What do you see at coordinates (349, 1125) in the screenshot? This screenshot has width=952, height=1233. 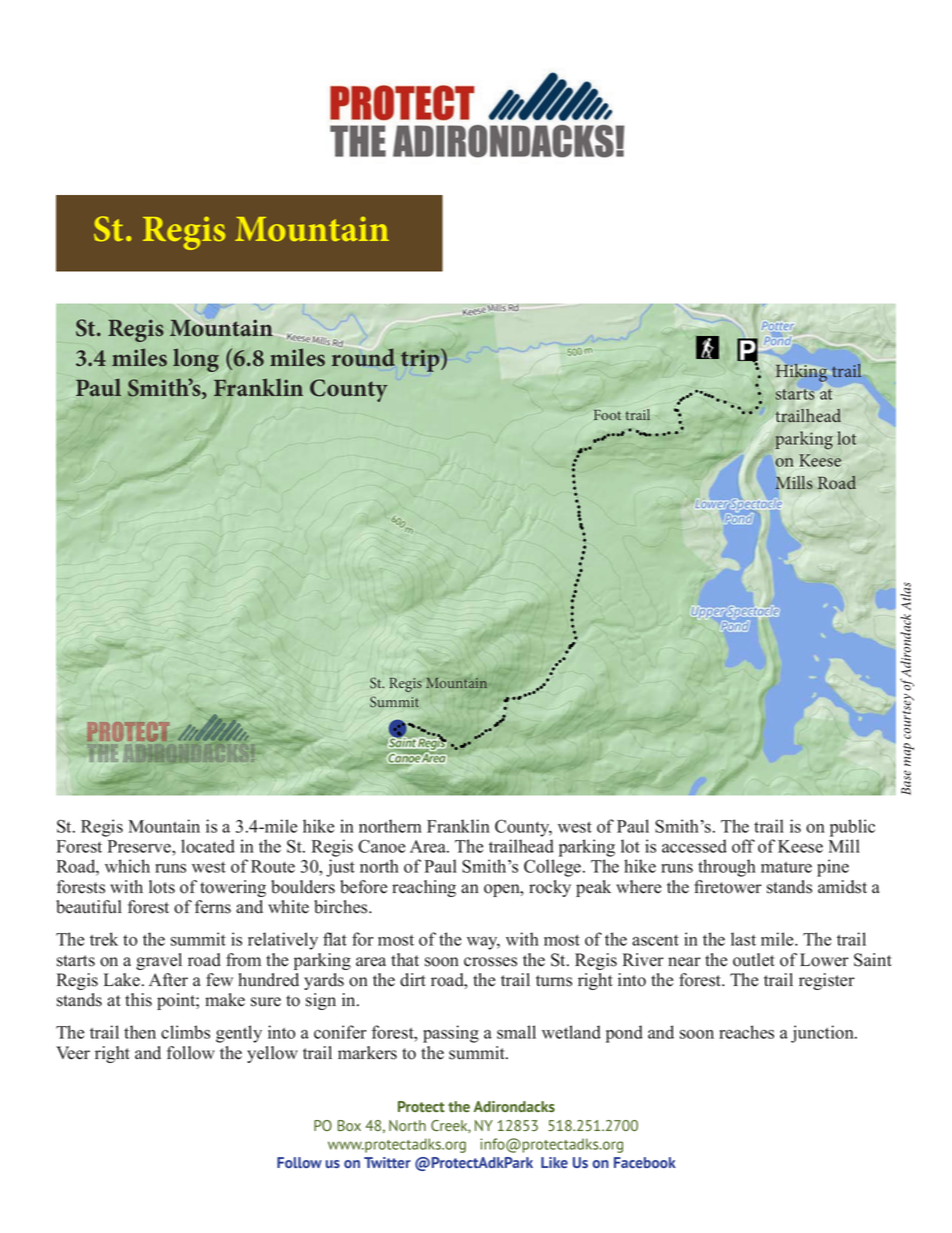 I see `Box` at bounding box center [349, 1125].
